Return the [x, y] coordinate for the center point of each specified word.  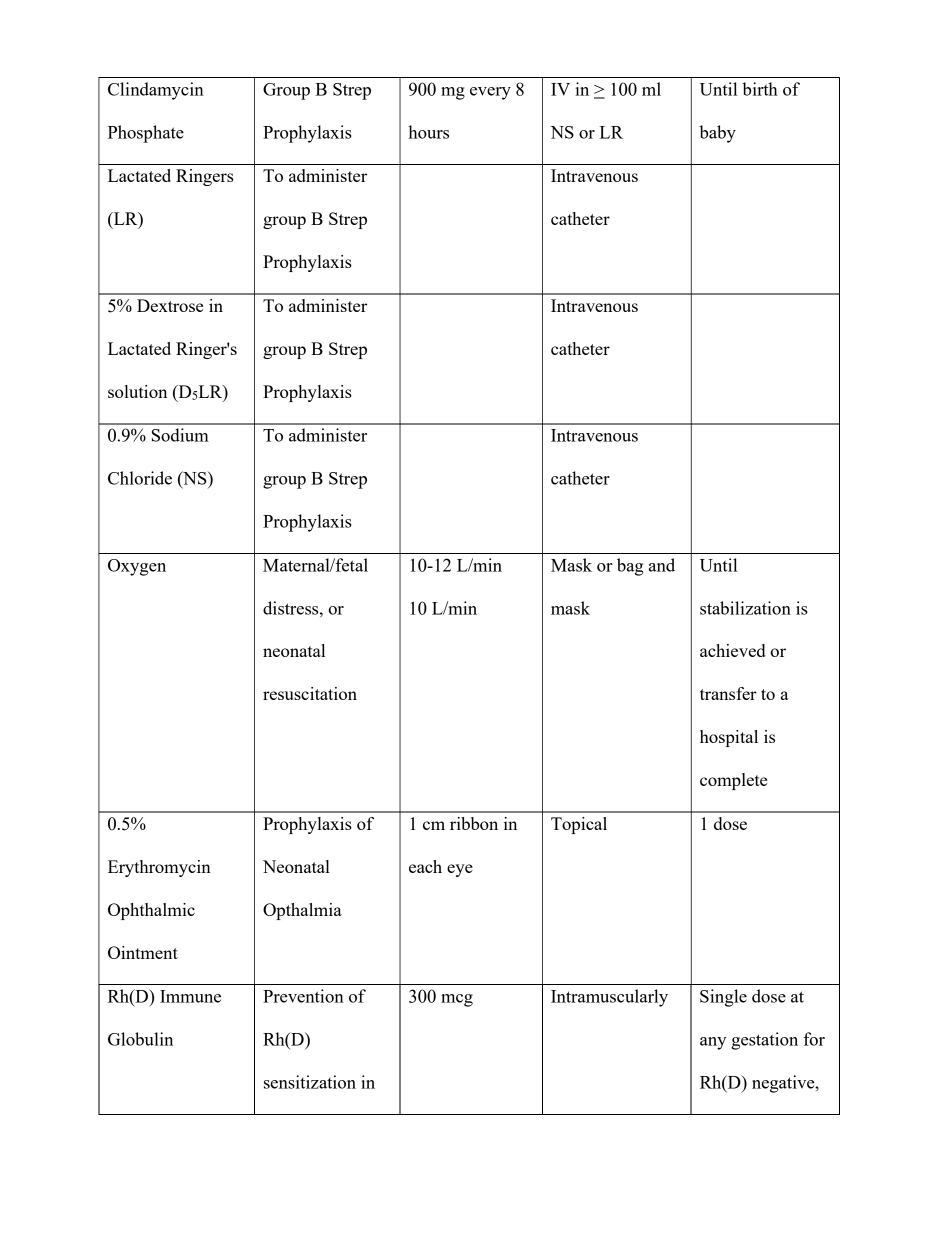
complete [733, 781]
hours [428, 132]
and [662, 565]
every [490, 93]
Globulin [140, 1039]
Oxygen [137, 567]
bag [630, 567]
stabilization [745, 608]
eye [460, 870]
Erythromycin [159, 868]
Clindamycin [156, 91]
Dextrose [170, 305]
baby [717, 134]
